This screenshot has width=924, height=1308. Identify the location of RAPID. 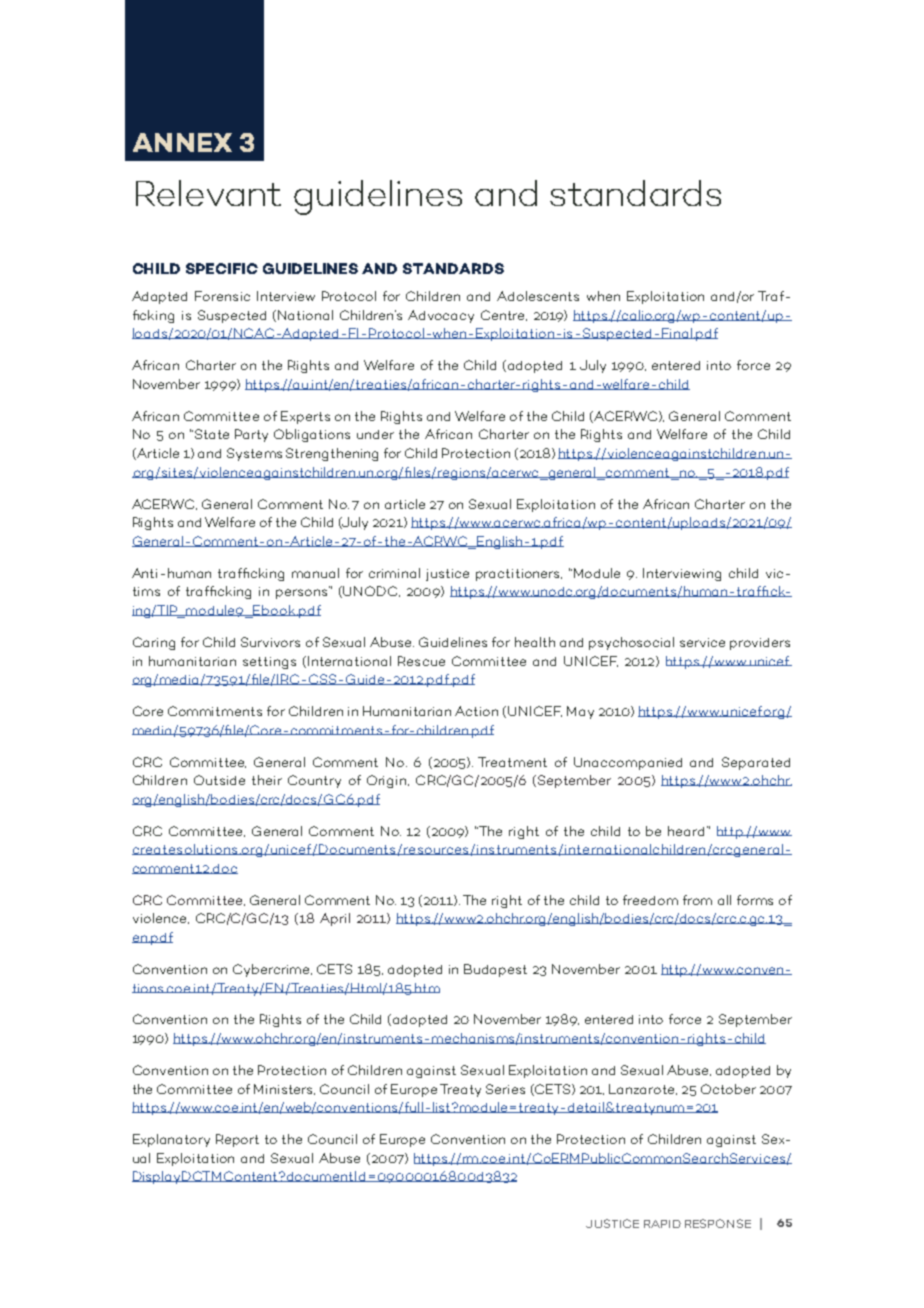
(662, 1224).
